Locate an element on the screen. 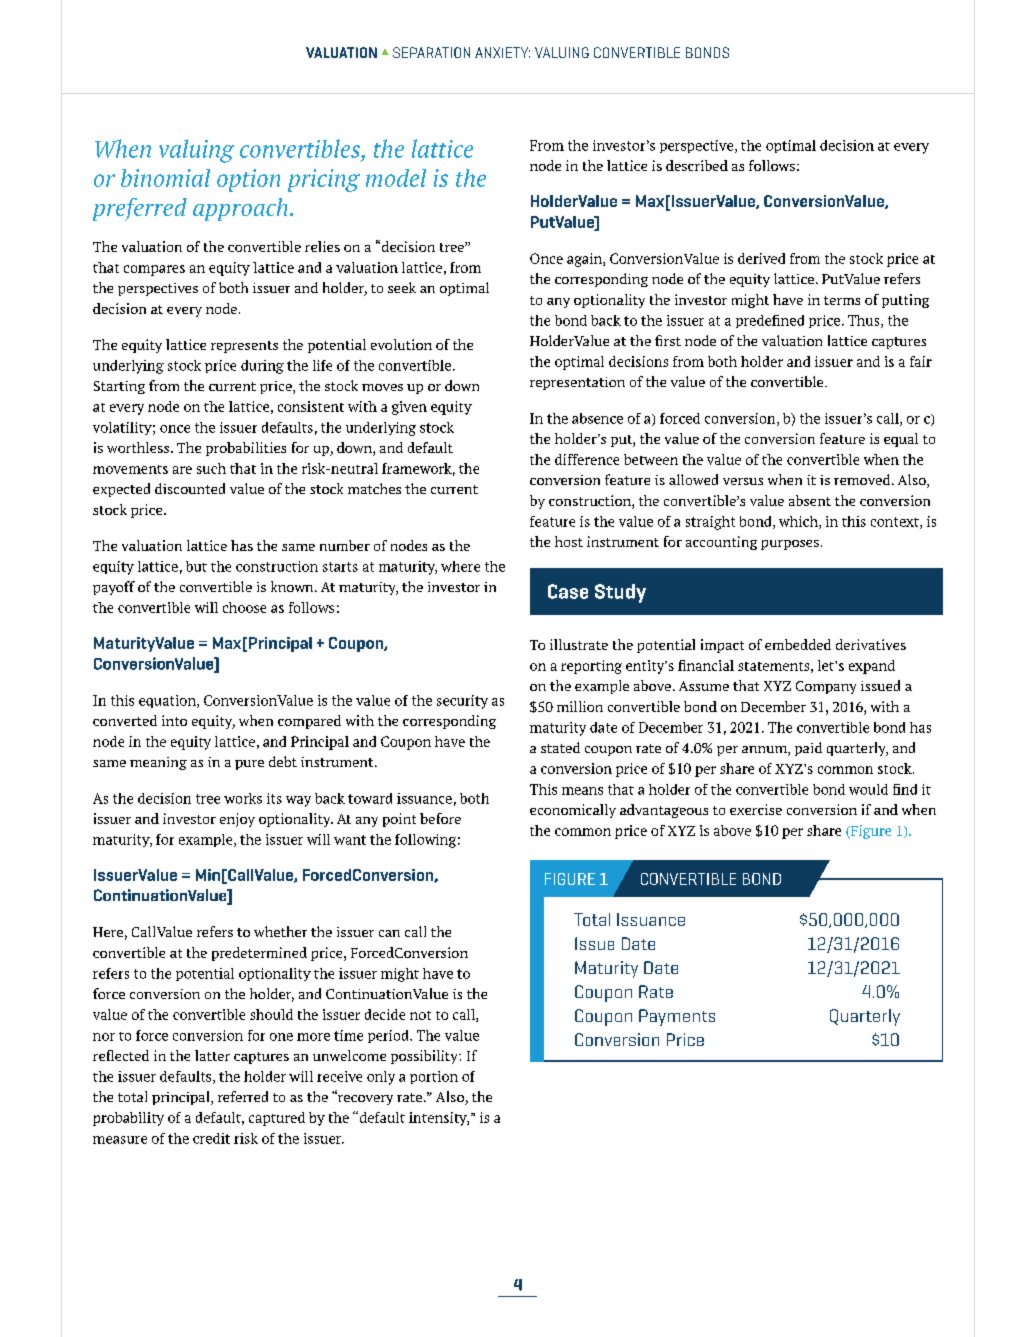  represents is located at coordinates (244, 347).
